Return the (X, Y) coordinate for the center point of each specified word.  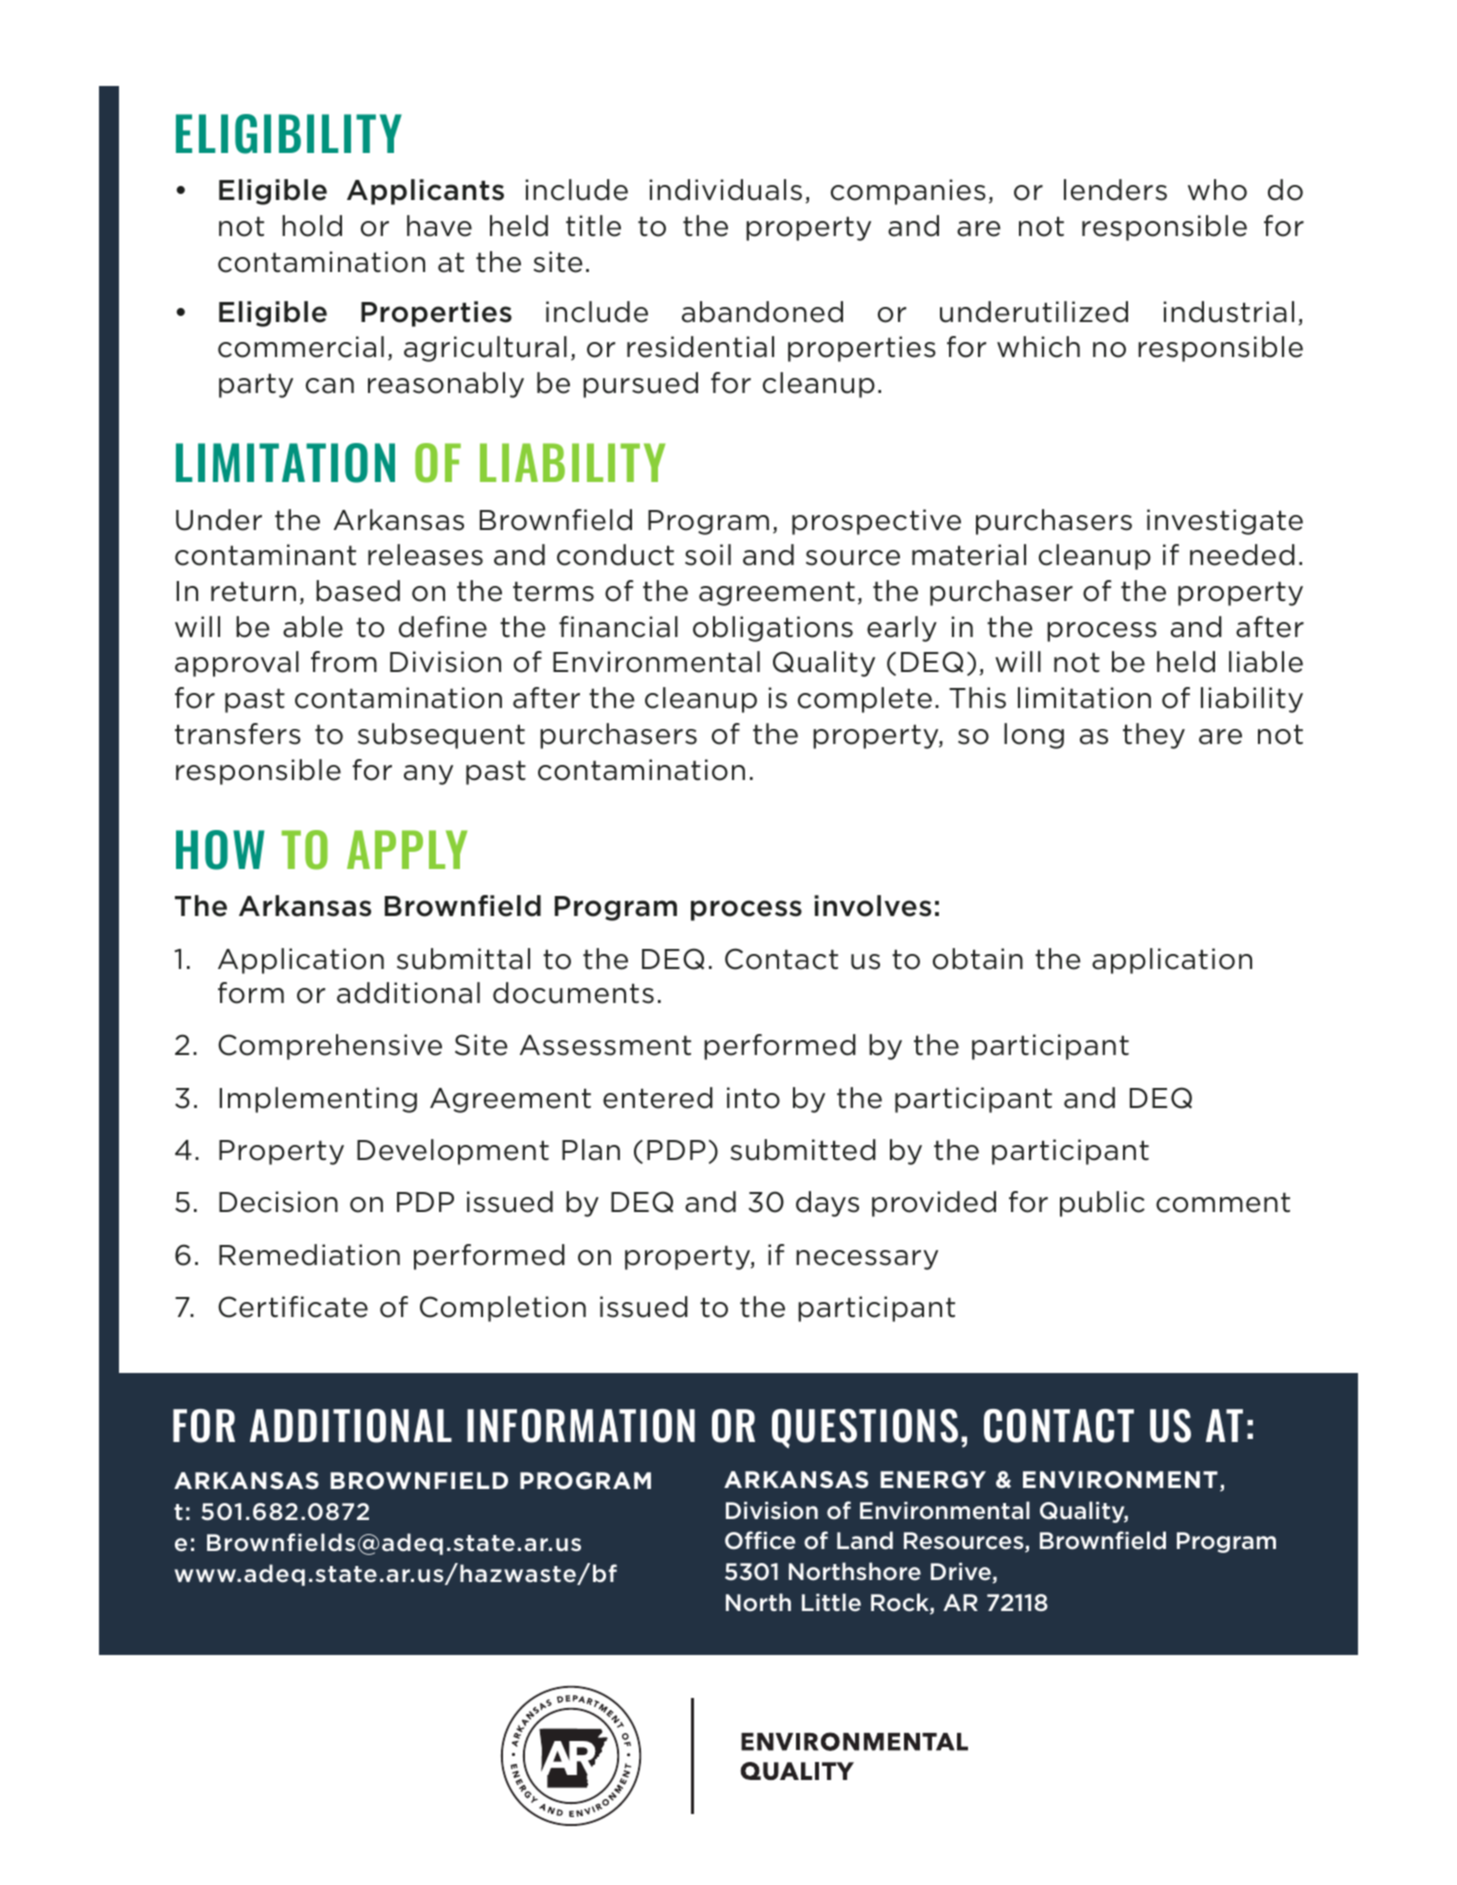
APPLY (407, 849)
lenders (1115, 190)
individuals (725, 190)
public (1102, 1204)
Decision (278, 1202)
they (1154, 736)
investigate (1225, 522)
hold (312, 226)
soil (708, 555)
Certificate (293, 1307)
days (827, 1204)
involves (872, 906)
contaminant (265, 555)
